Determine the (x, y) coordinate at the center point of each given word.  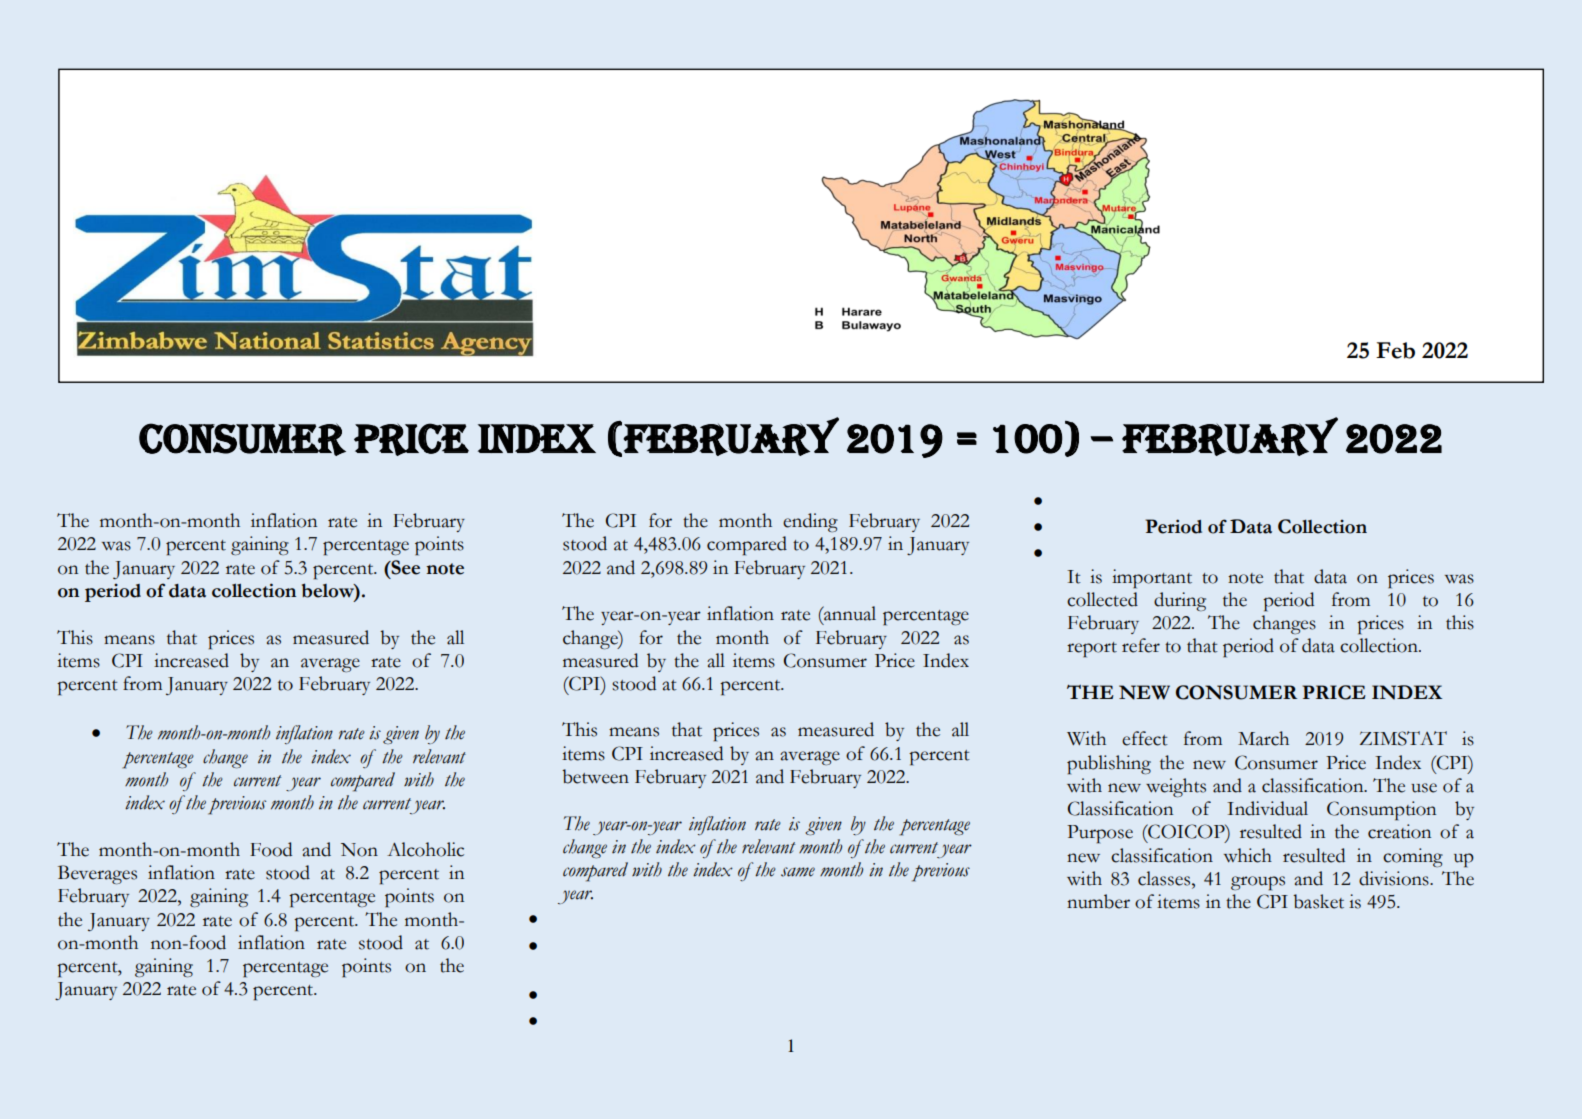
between (595, 776)
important (1152, 579)
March (1263, 738)
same (798, 872)
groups (1258, 883)
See (404, 567)
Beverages (97, 874)
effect (1145, 738)
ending (810, 522)
